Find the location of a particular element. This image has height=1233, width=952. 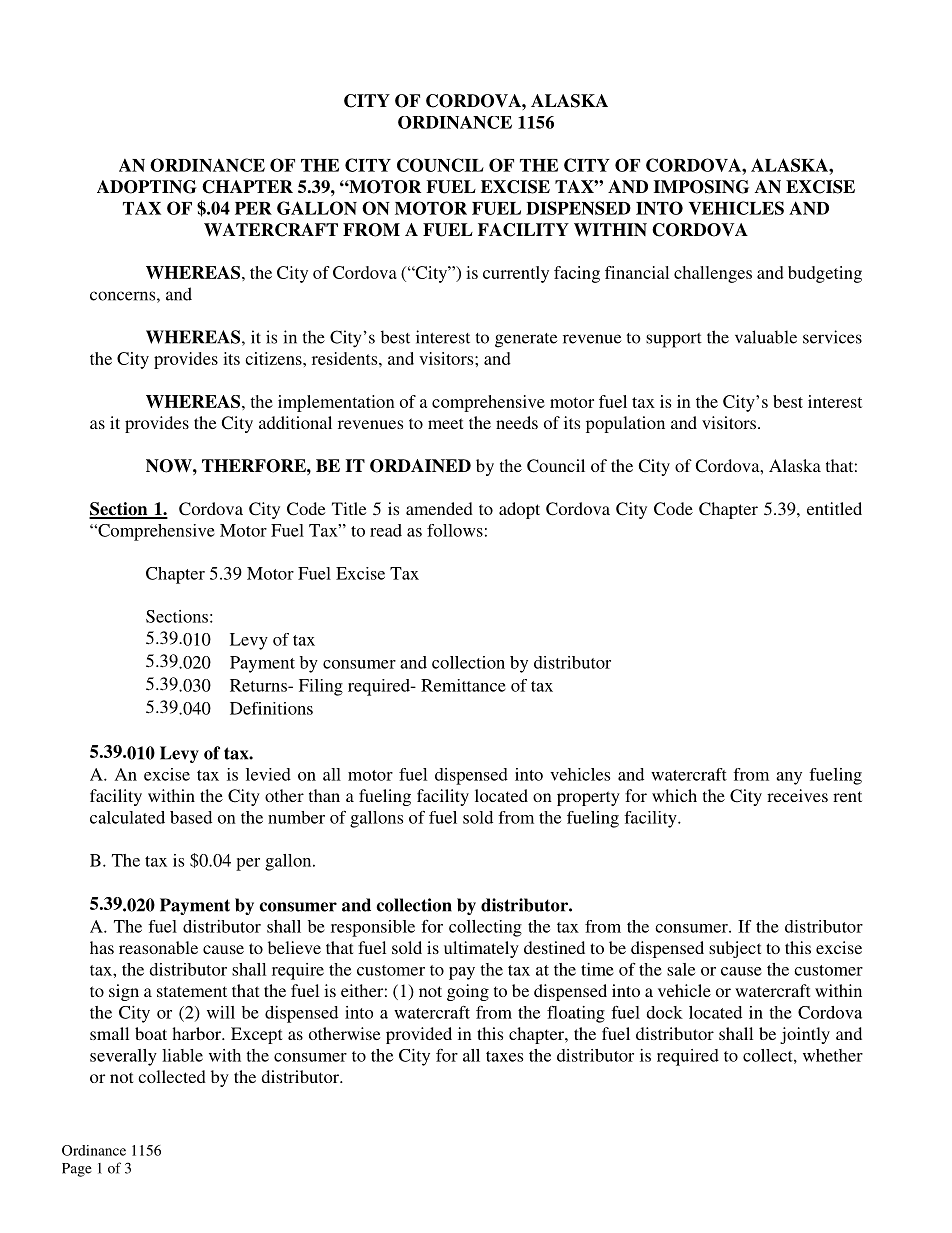

than is located at coordinates (324, 795).
